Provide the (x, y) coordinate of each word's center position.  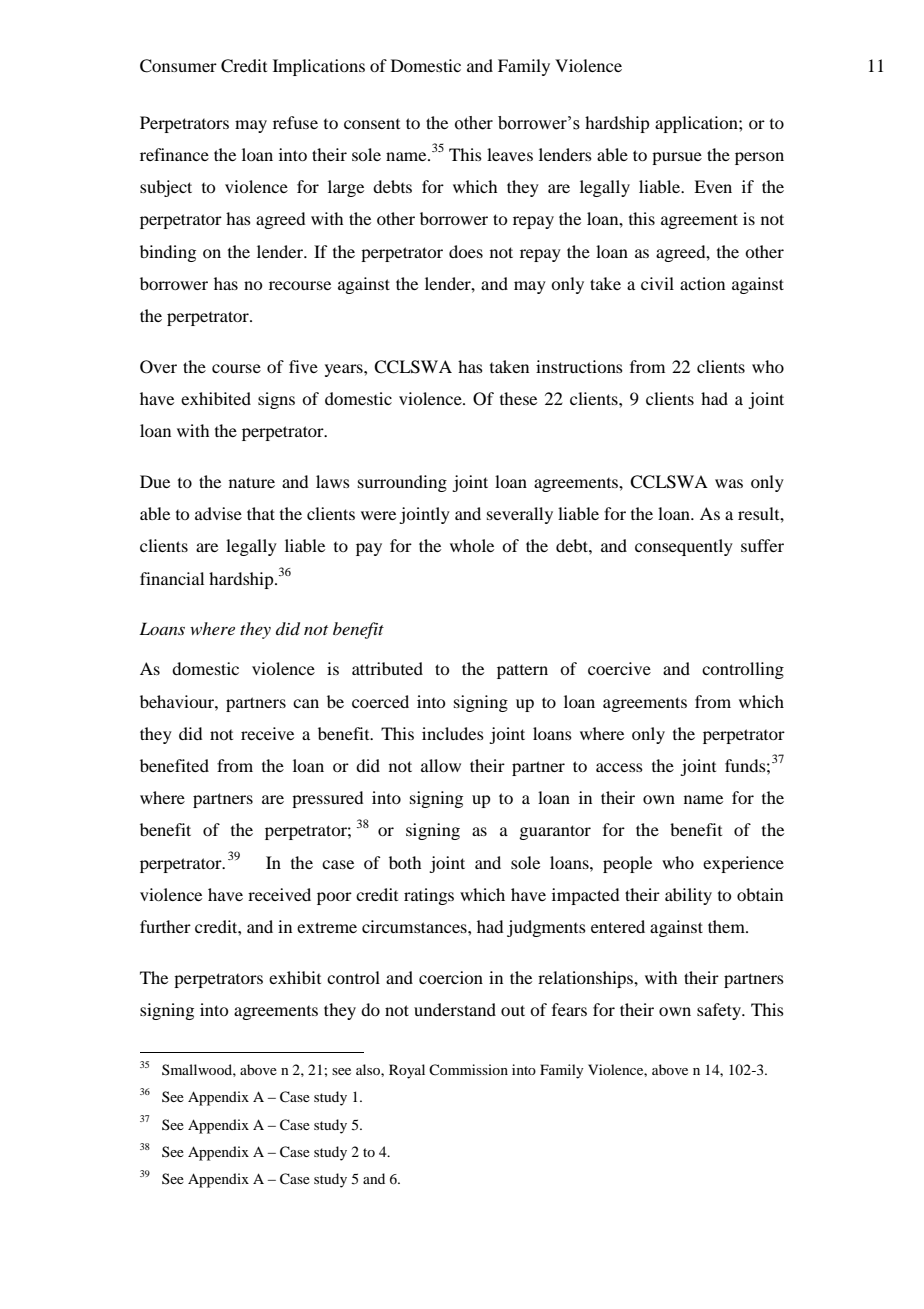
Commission (468, 1069)
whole (472, 545)
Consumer (178, 66)
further (165, 926)
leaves (510, 154)
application (697, 124)
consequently (684, 547)
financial (172, 578)
